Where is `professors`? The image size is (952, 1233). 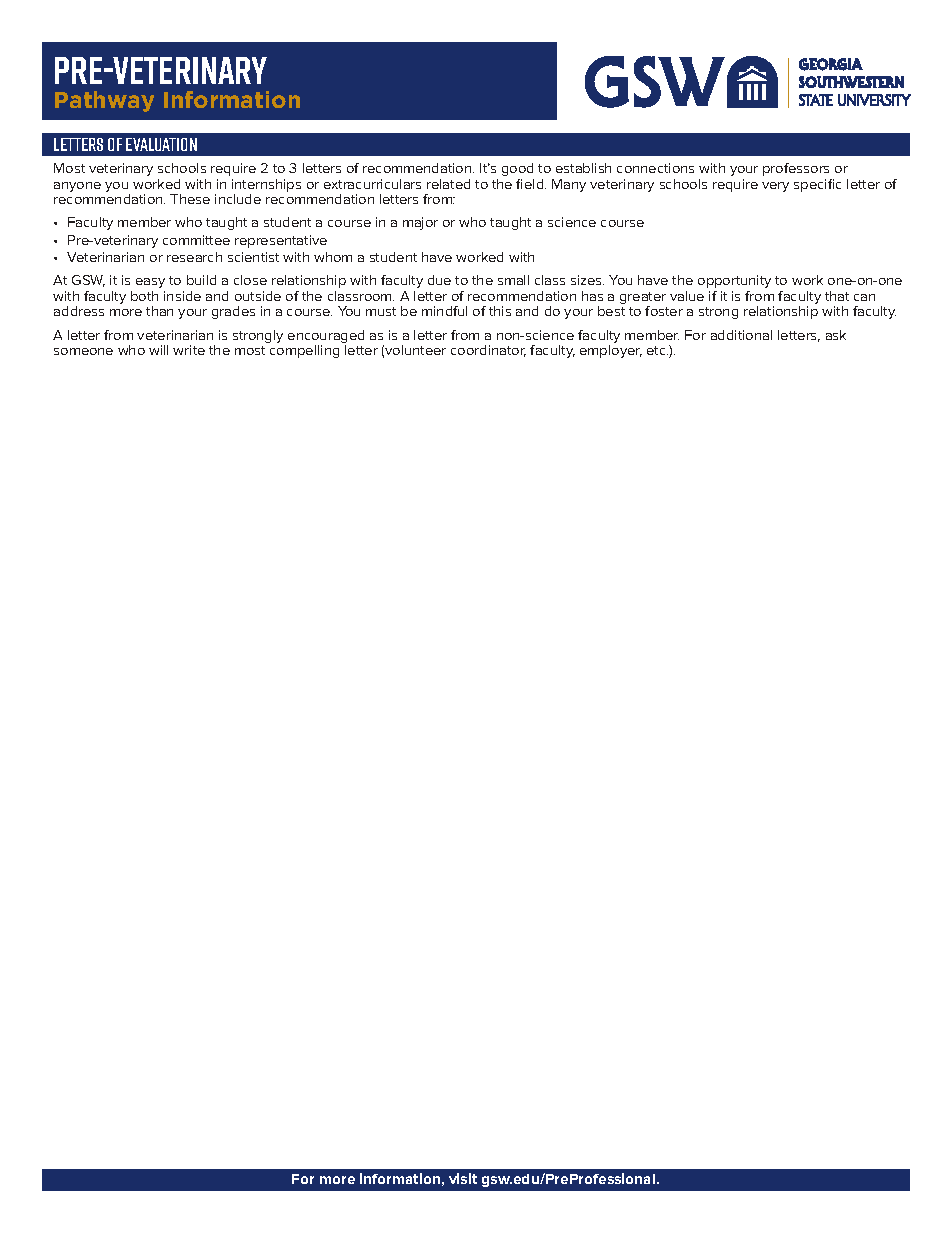 professors is located at coordinates (796, 169).
